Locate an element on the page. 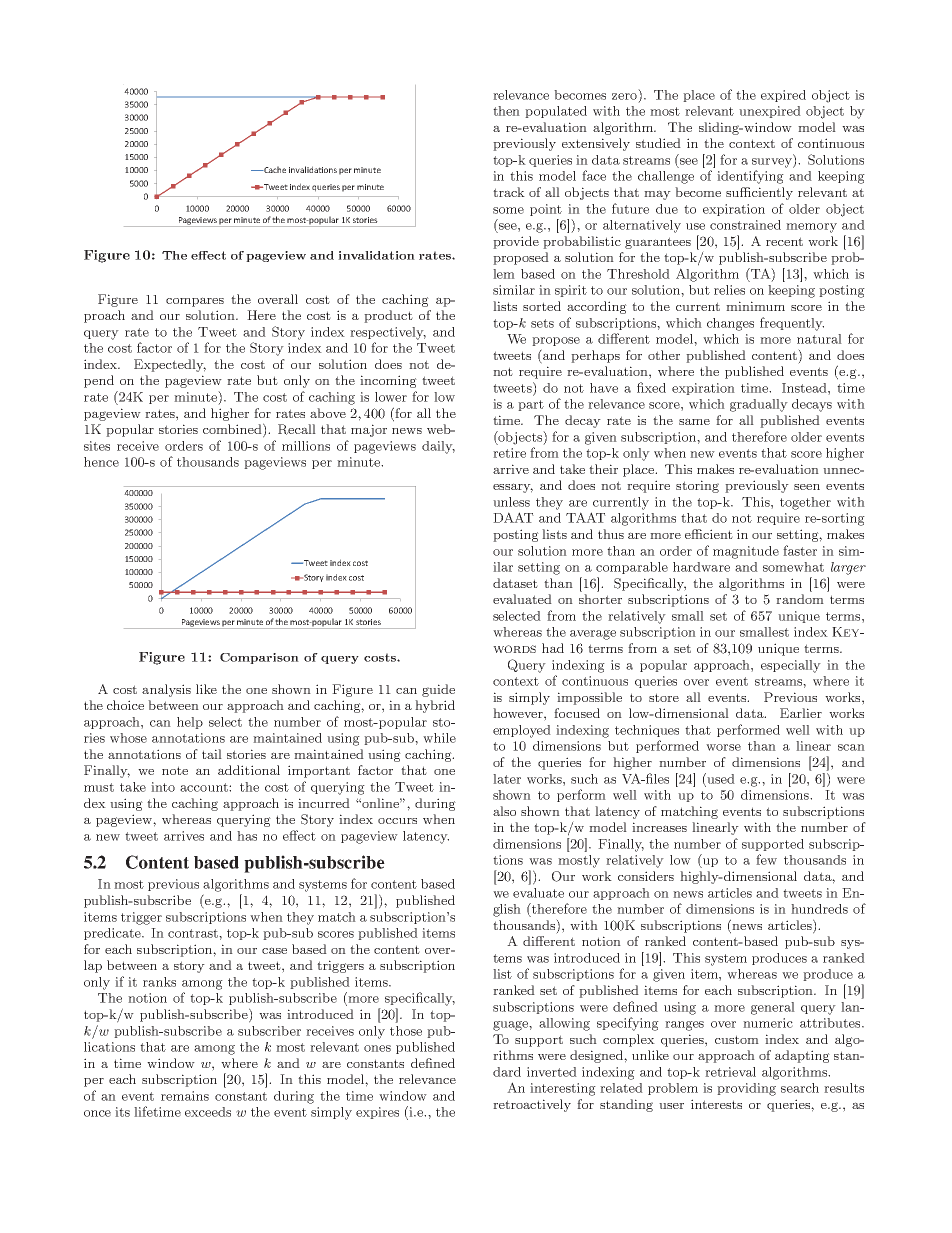  retroactively is located at coordinates (532, 1105).
